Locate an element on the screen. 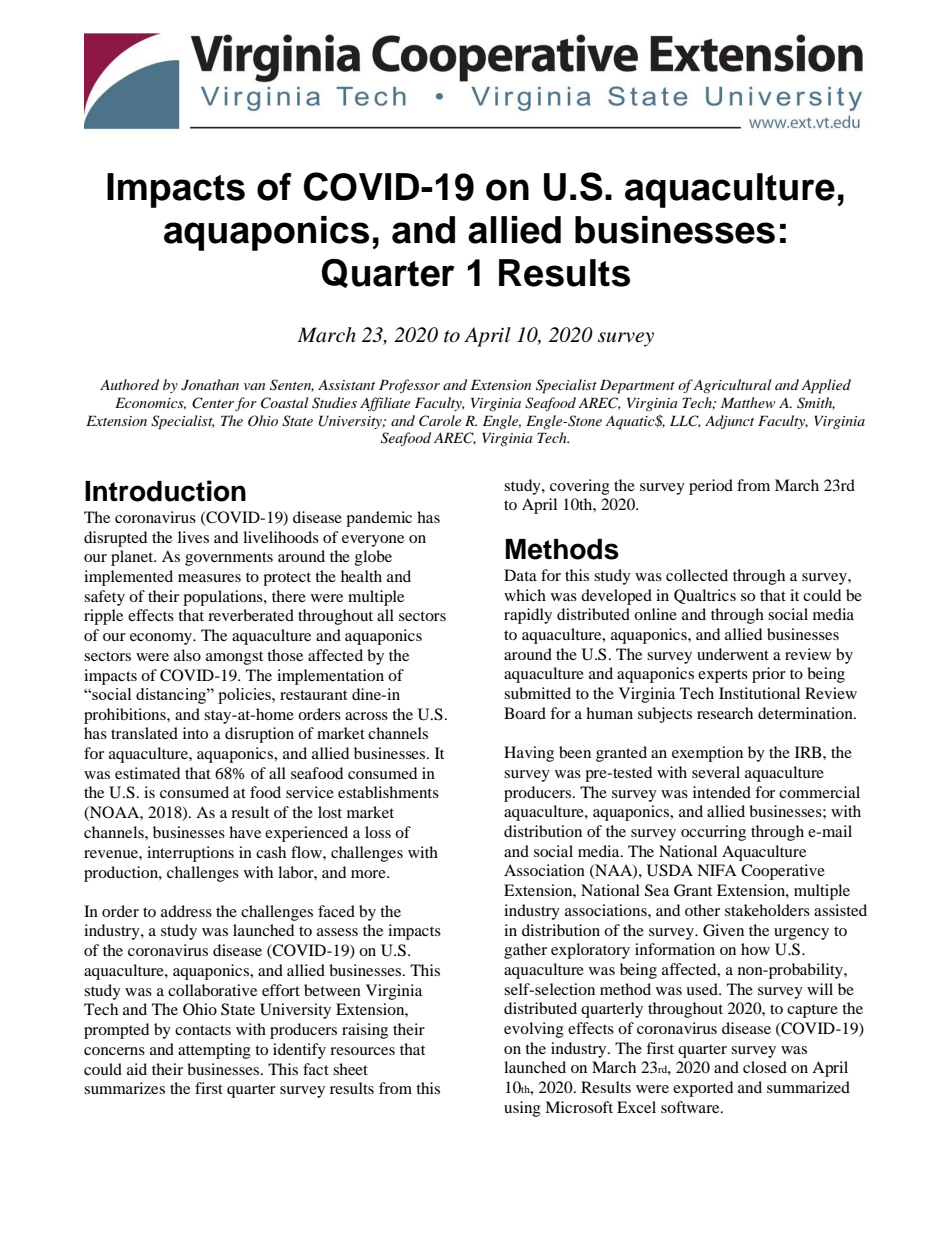 The width and height of the screenshot is (952, 1233). Having is located at coordinates (529, 754).
